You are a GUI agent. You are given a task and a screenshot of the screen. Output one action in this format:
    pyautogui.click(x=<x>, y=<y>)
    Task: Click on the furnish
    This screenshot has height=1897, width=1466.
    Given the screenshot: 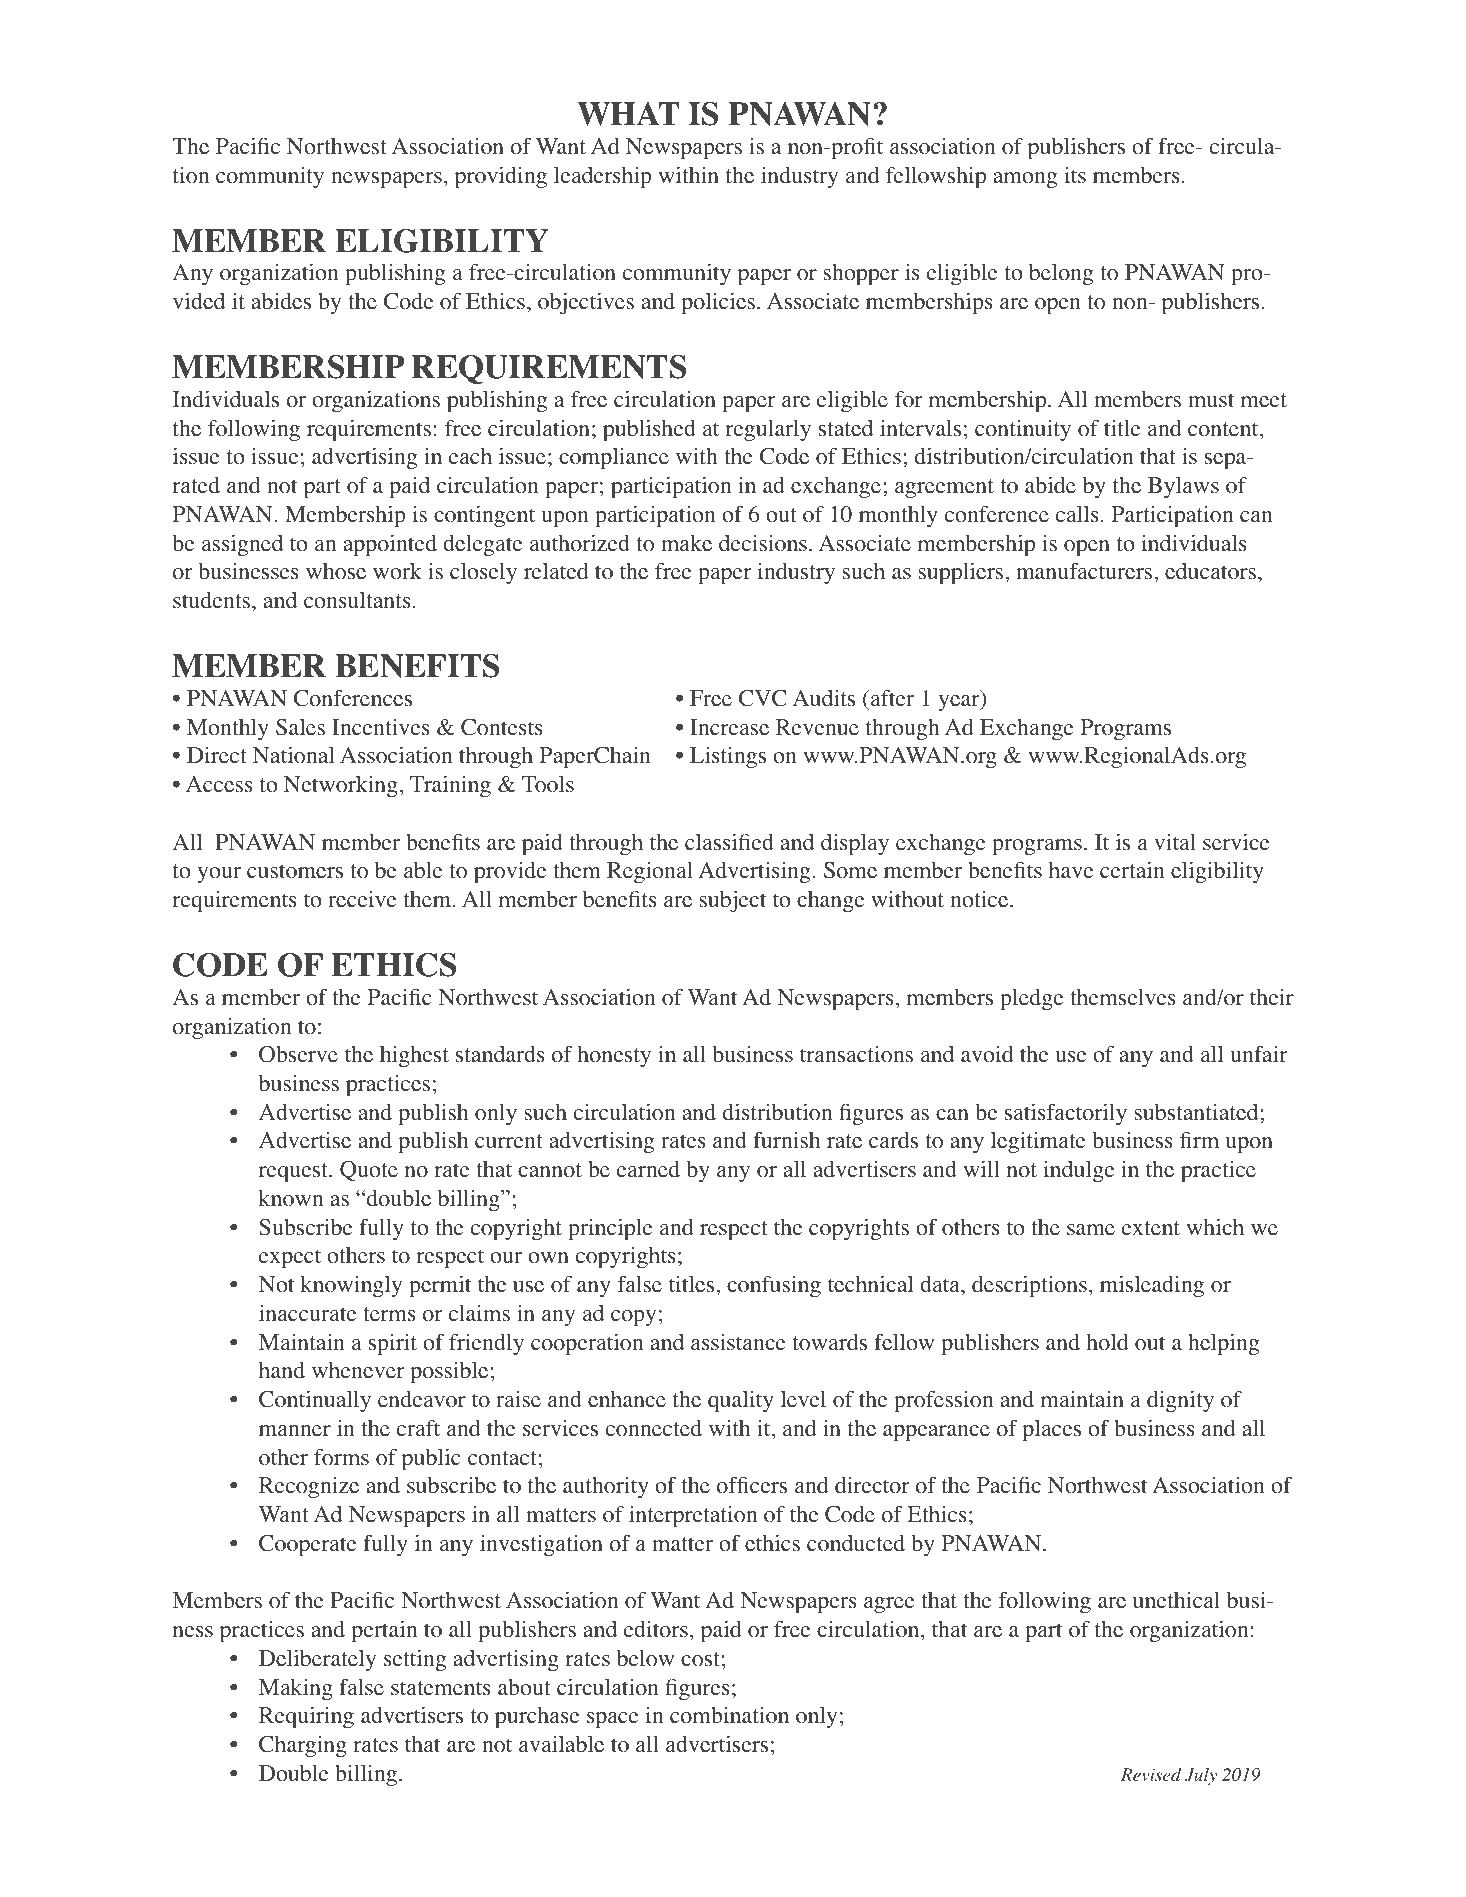 What is the action you would take?
    pyautogui.click(x=786, y=1139)
